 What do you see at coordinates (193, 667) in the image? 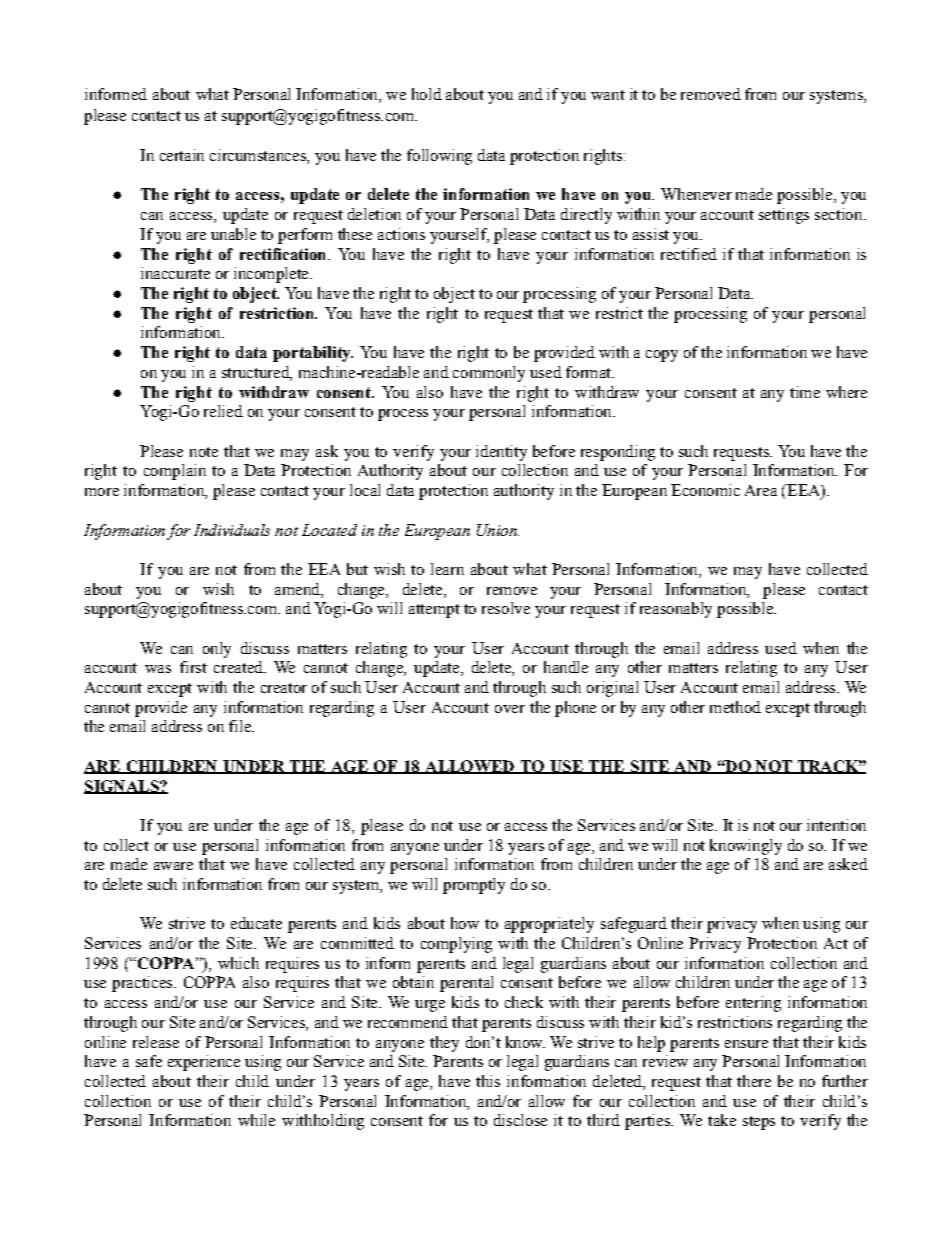
I see `first` at bounding box center [193, 667].
